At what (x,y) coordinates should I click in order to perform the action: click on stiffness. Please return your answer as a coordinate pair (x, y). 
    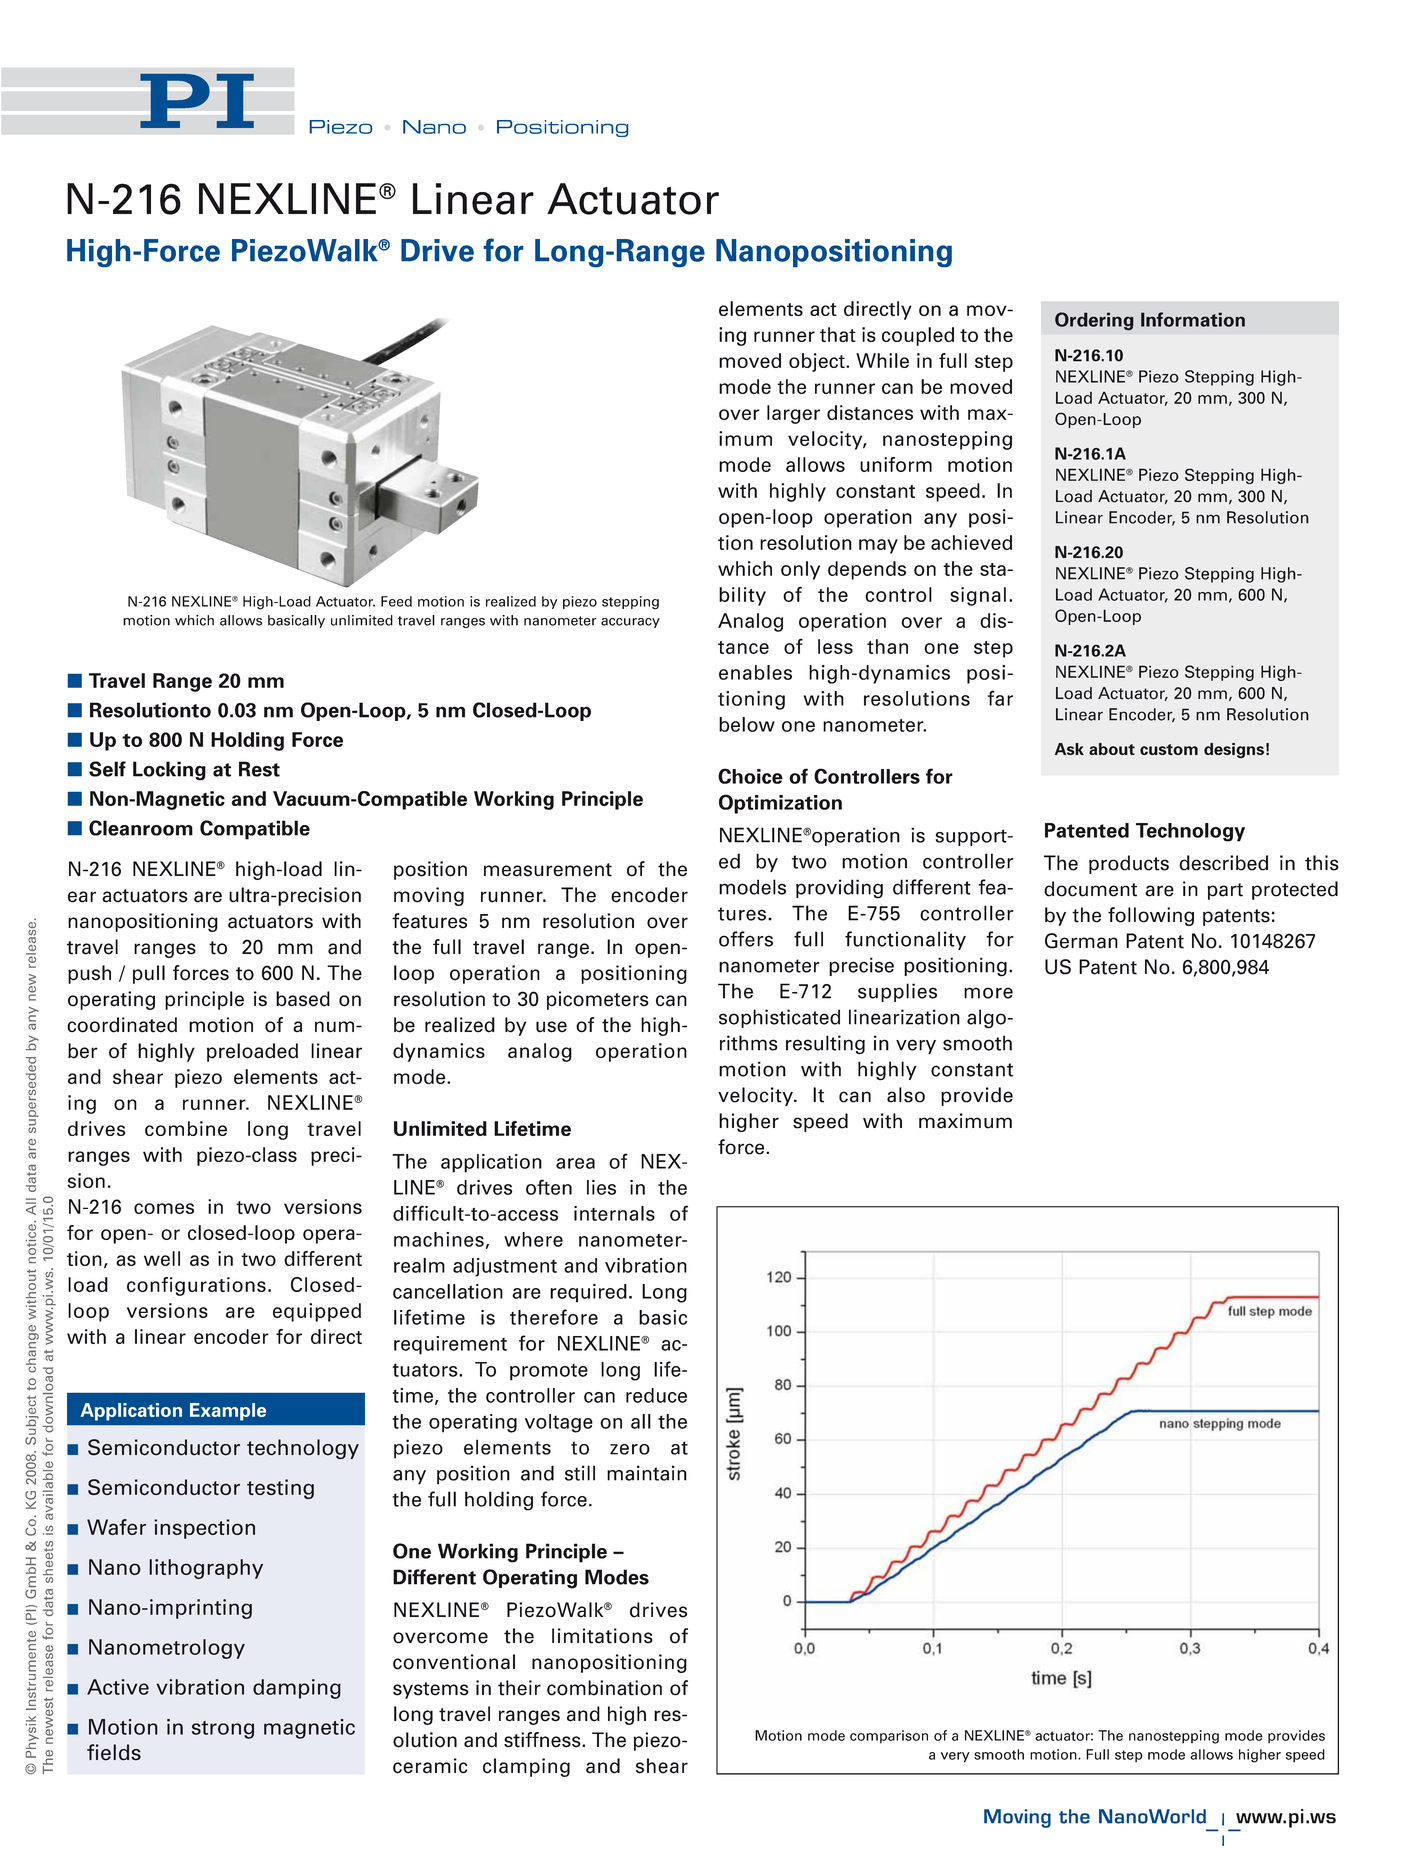
    Looking at the image, I should click on (543, 1740).
